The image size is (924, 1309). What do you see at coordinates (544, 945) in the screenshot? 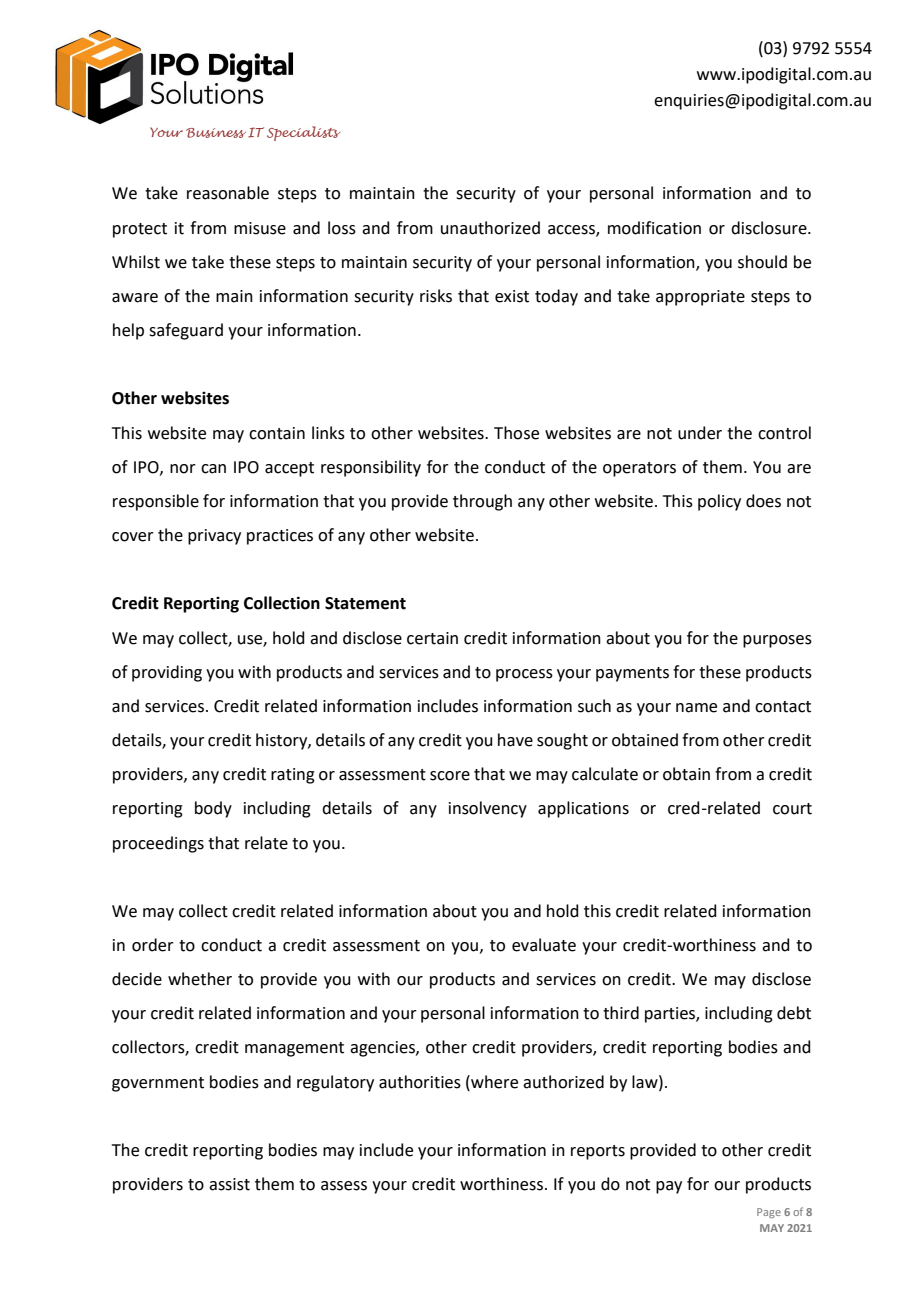
I see `evaluate` at bounding box center [544, 945].
